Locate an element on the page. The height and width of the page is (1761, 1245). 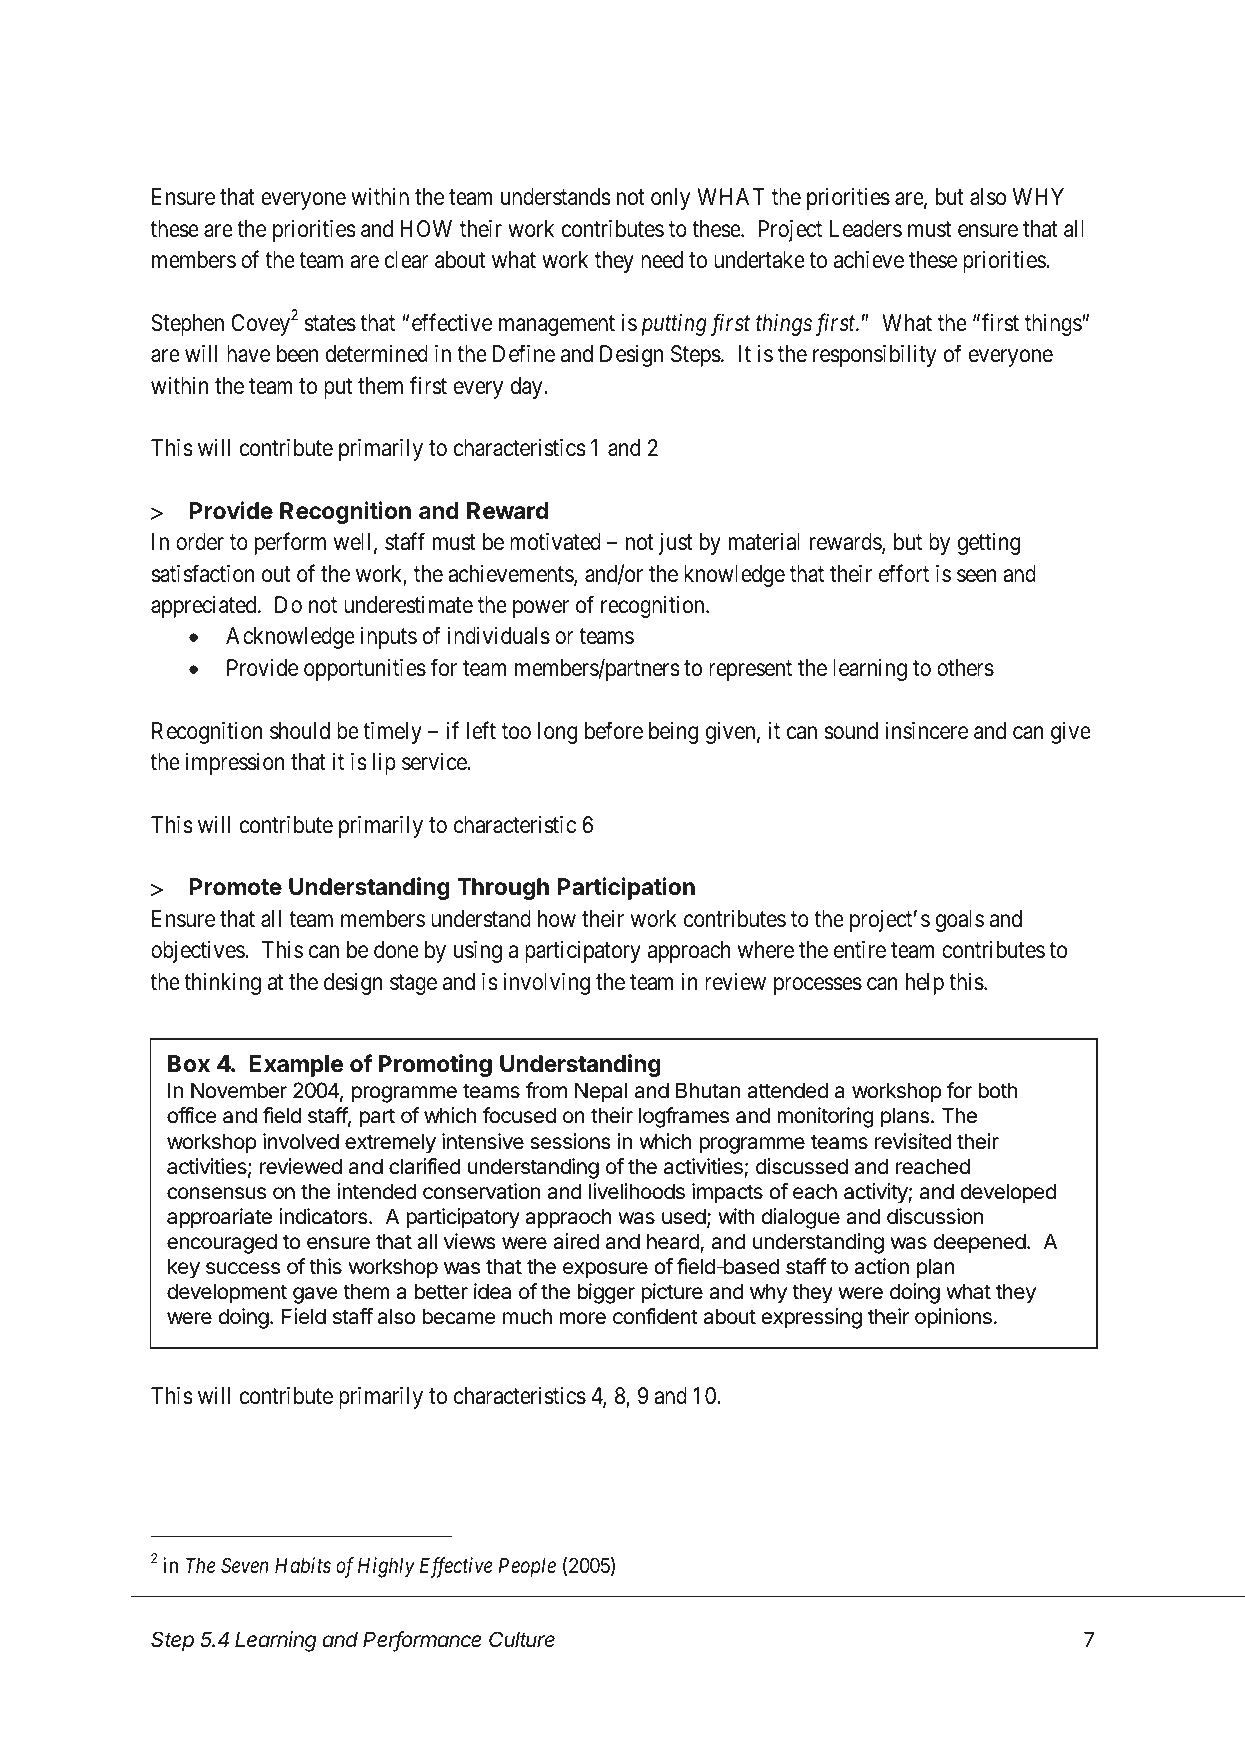
involving is located at coordinates (546, 984).
